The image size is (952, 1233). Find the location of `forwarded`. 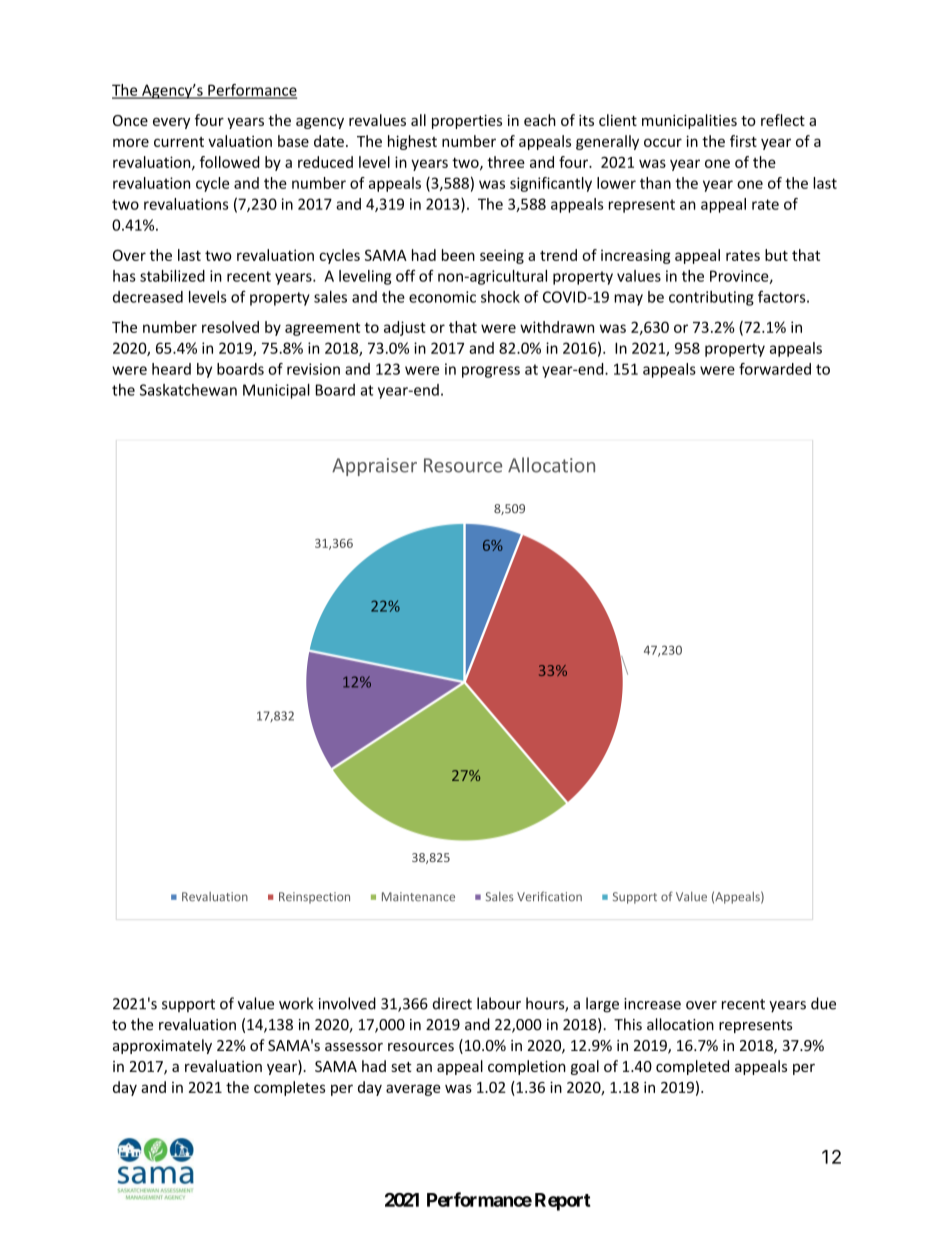

forwarded is located at coordinates (775, 369).
